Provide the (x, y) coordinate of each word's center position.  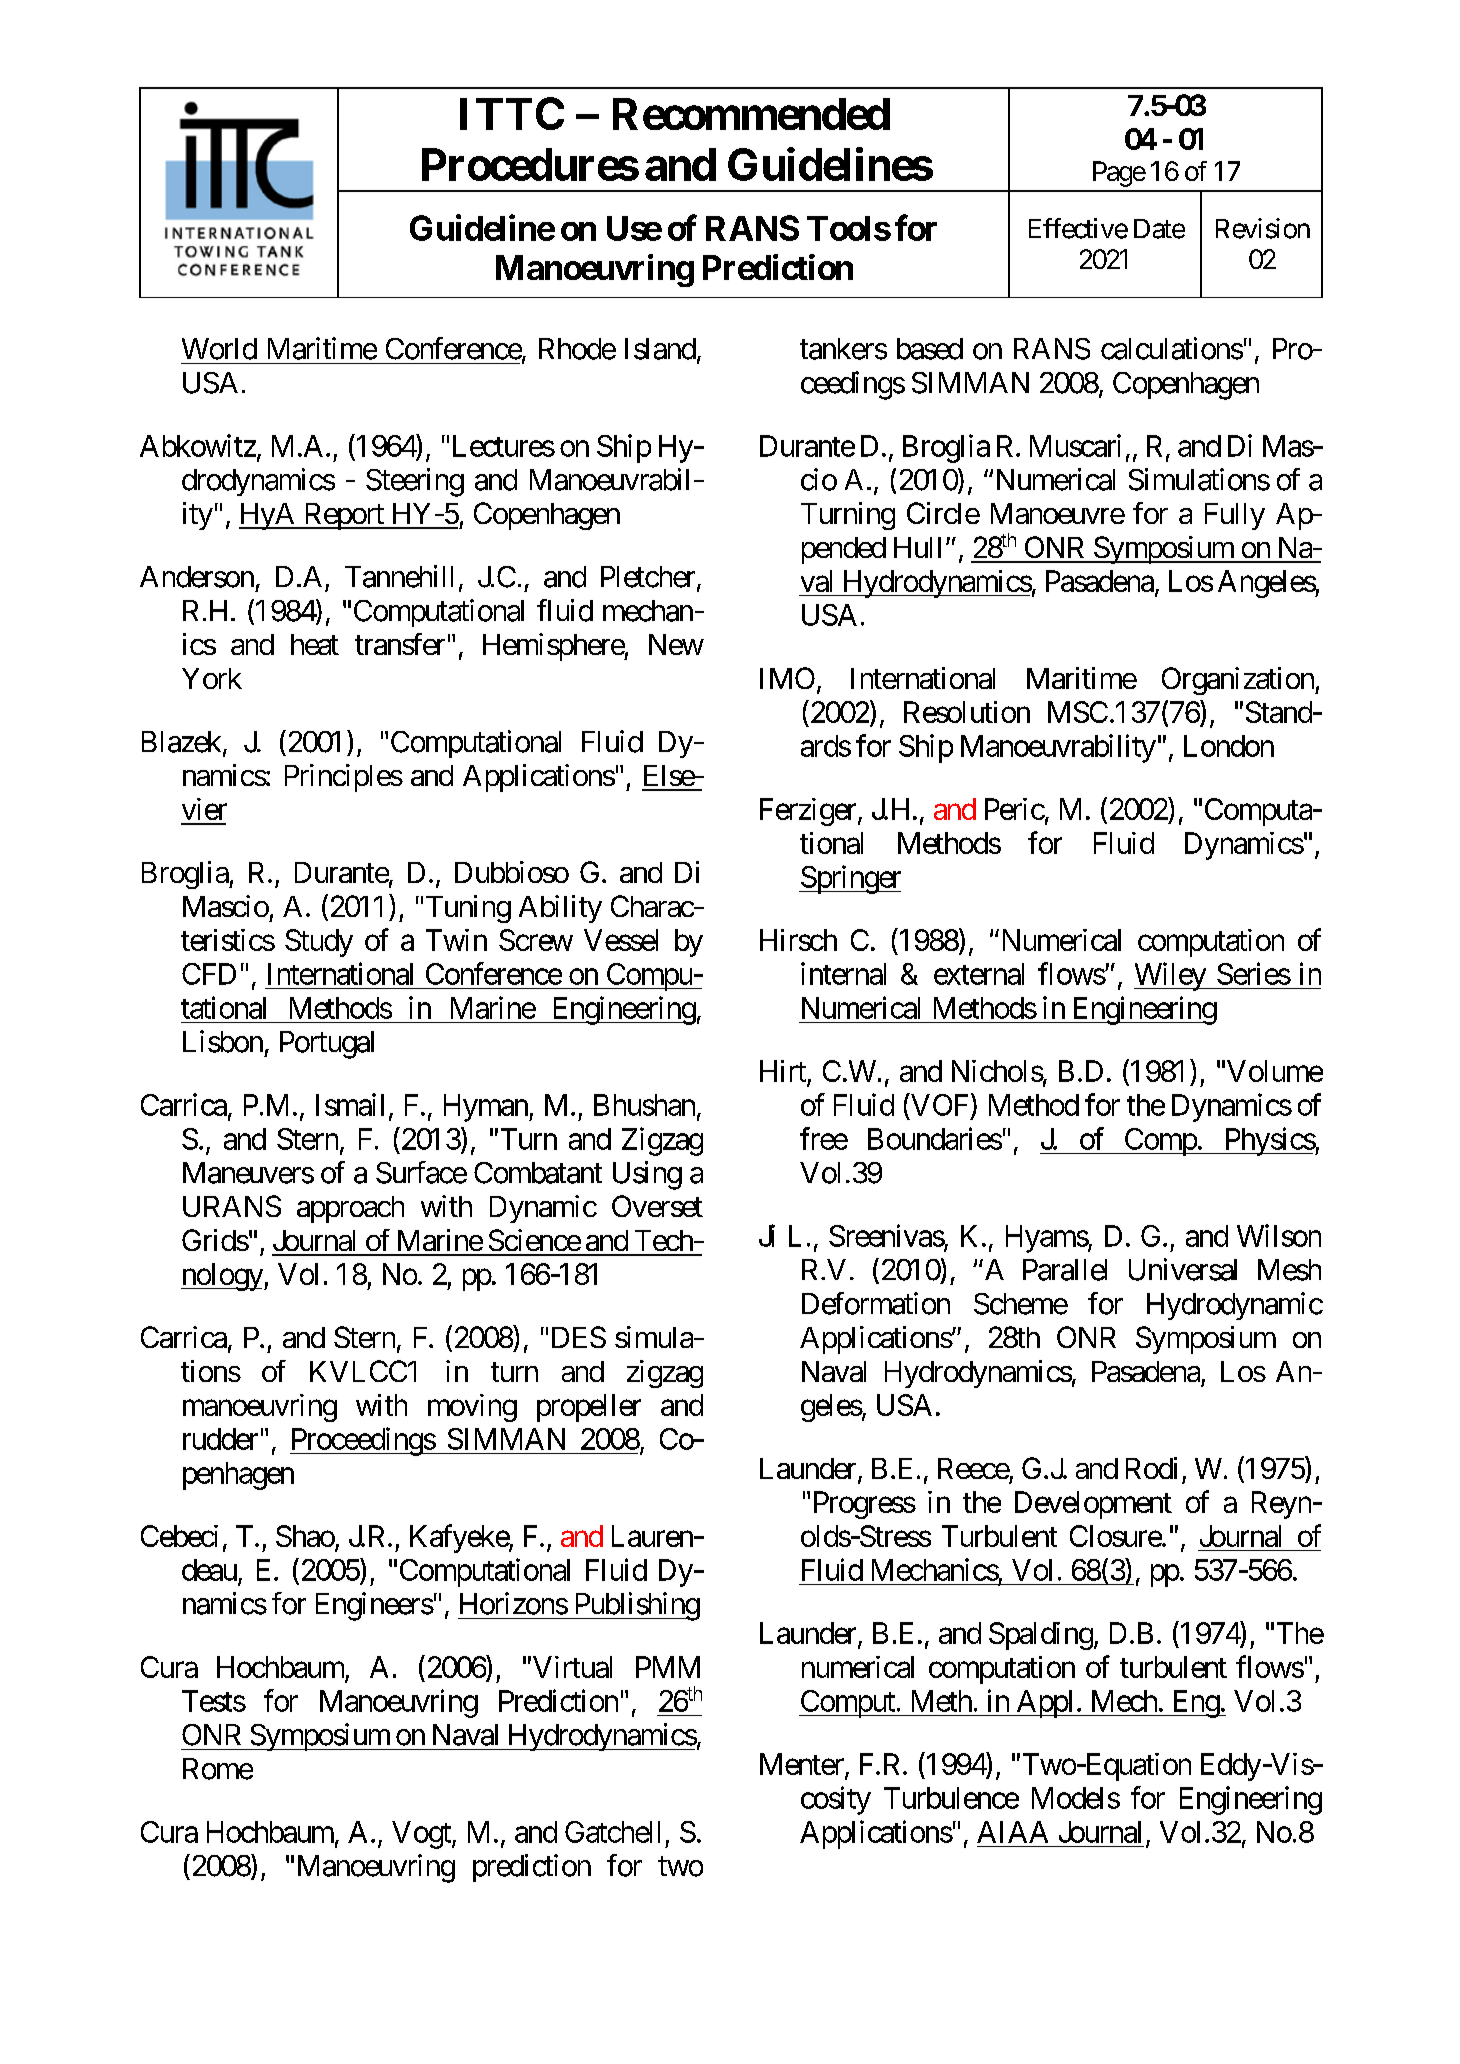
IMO (787, 678)
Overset (657, 1206)
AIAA (1012, 1832)
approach (350, 1209)
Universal (1183, 1269)
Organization (1239, 681)
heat (315, 644)
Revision (1263, 228)
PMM (668, 1667)
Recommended (751, 114)
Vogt (422, 1835)
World (219, 349)
